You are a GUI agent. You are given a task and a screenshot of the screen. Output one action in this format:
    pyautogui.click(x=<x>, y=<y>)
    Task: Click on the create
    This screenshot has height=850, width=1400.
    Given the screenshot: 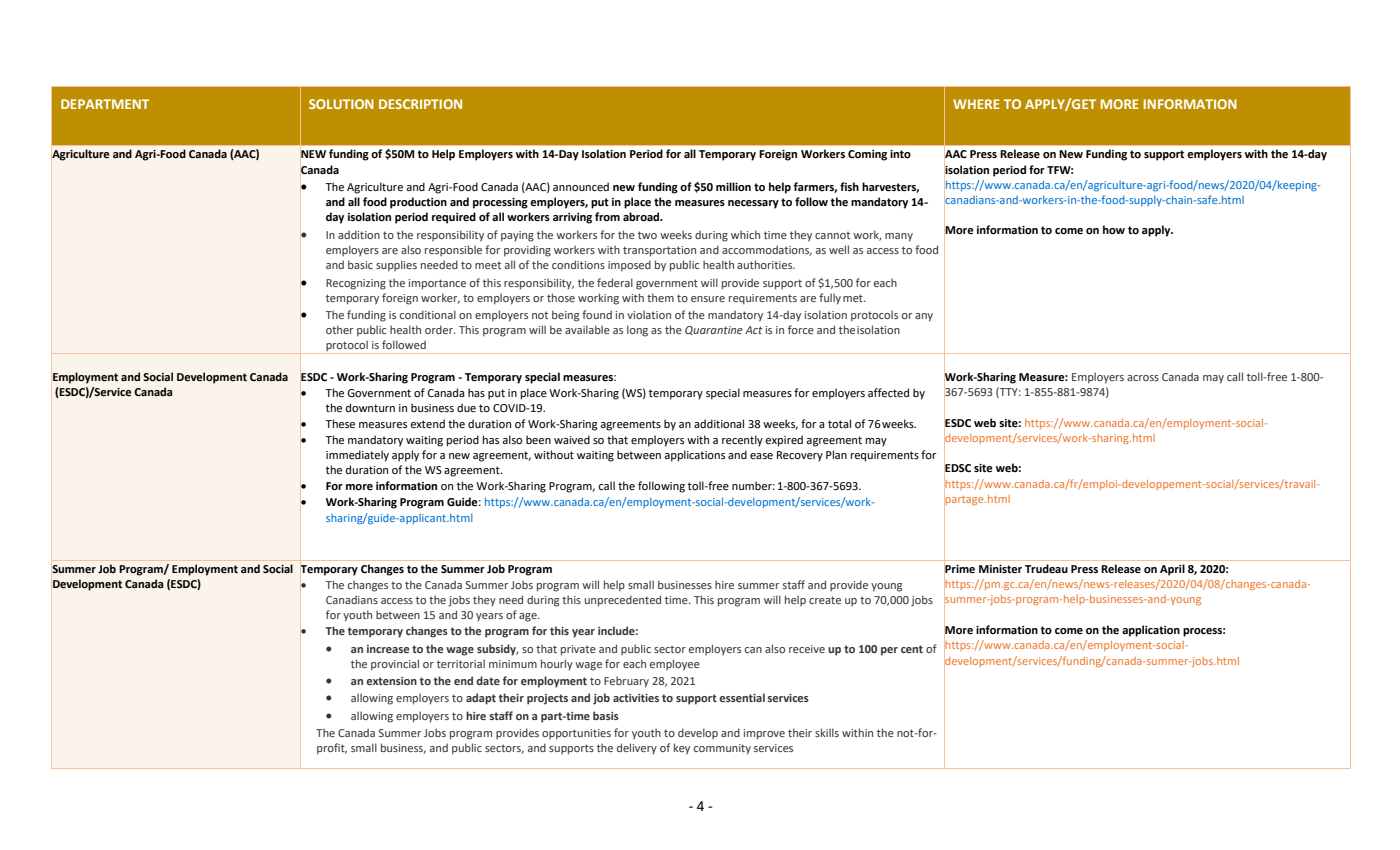 What is the action you would take?
    pyautogui.click(x=825, y=600)
